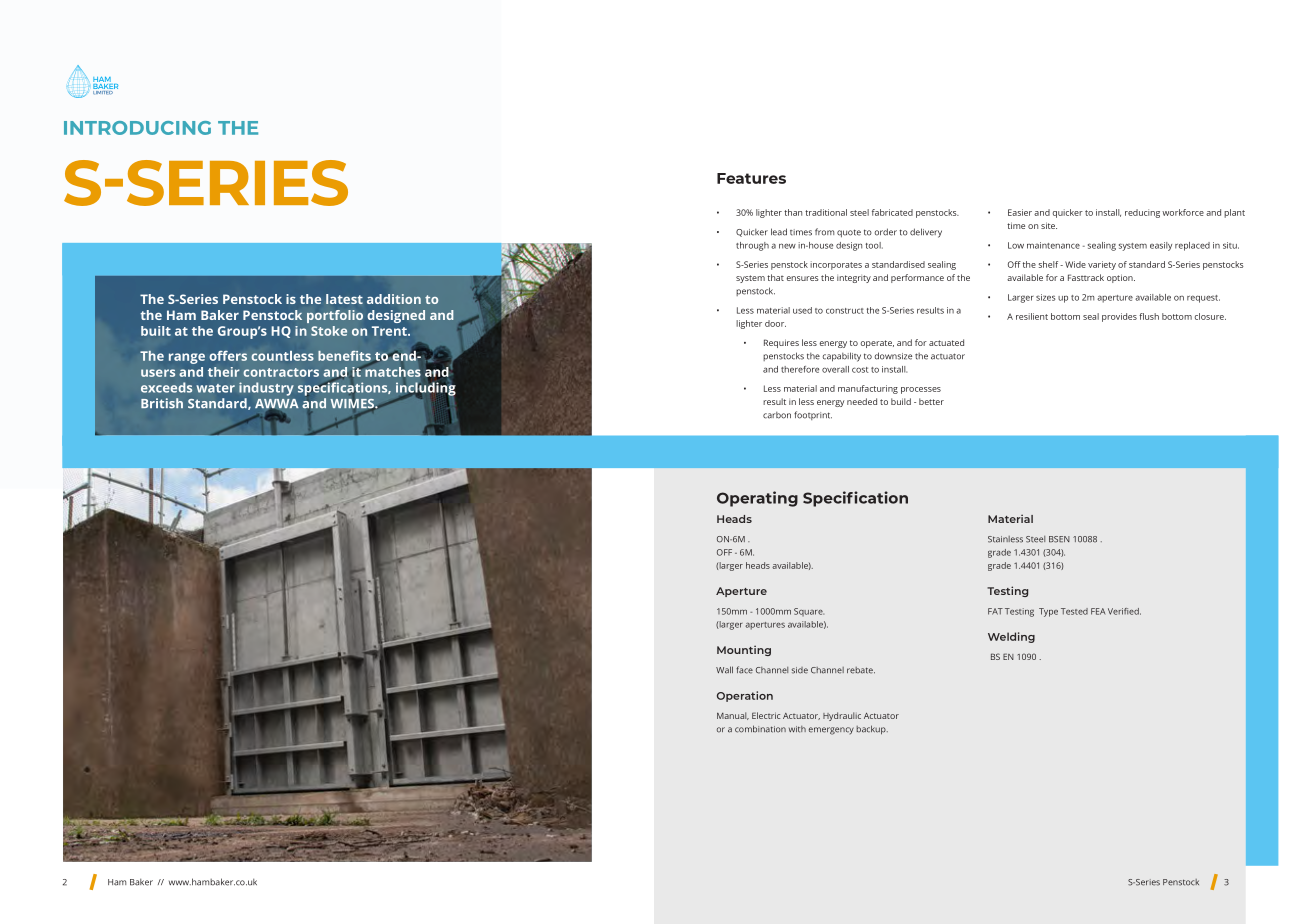 The width and height of the document is (1308, 924). I want to click on Manual, so click(733, 716).
